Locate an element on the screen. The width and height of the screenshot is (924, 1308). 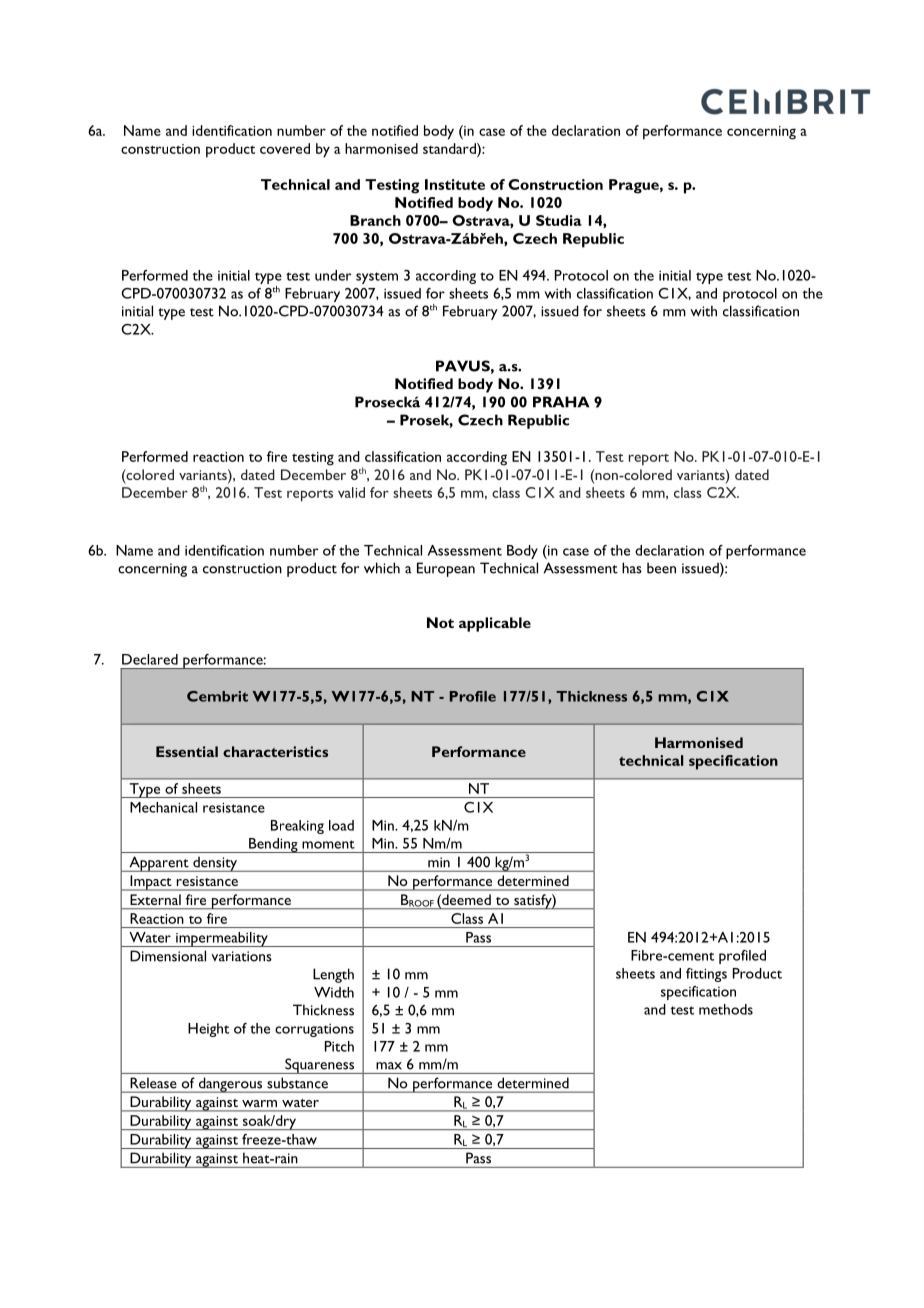
covered is located at coordinates (285, 148).
